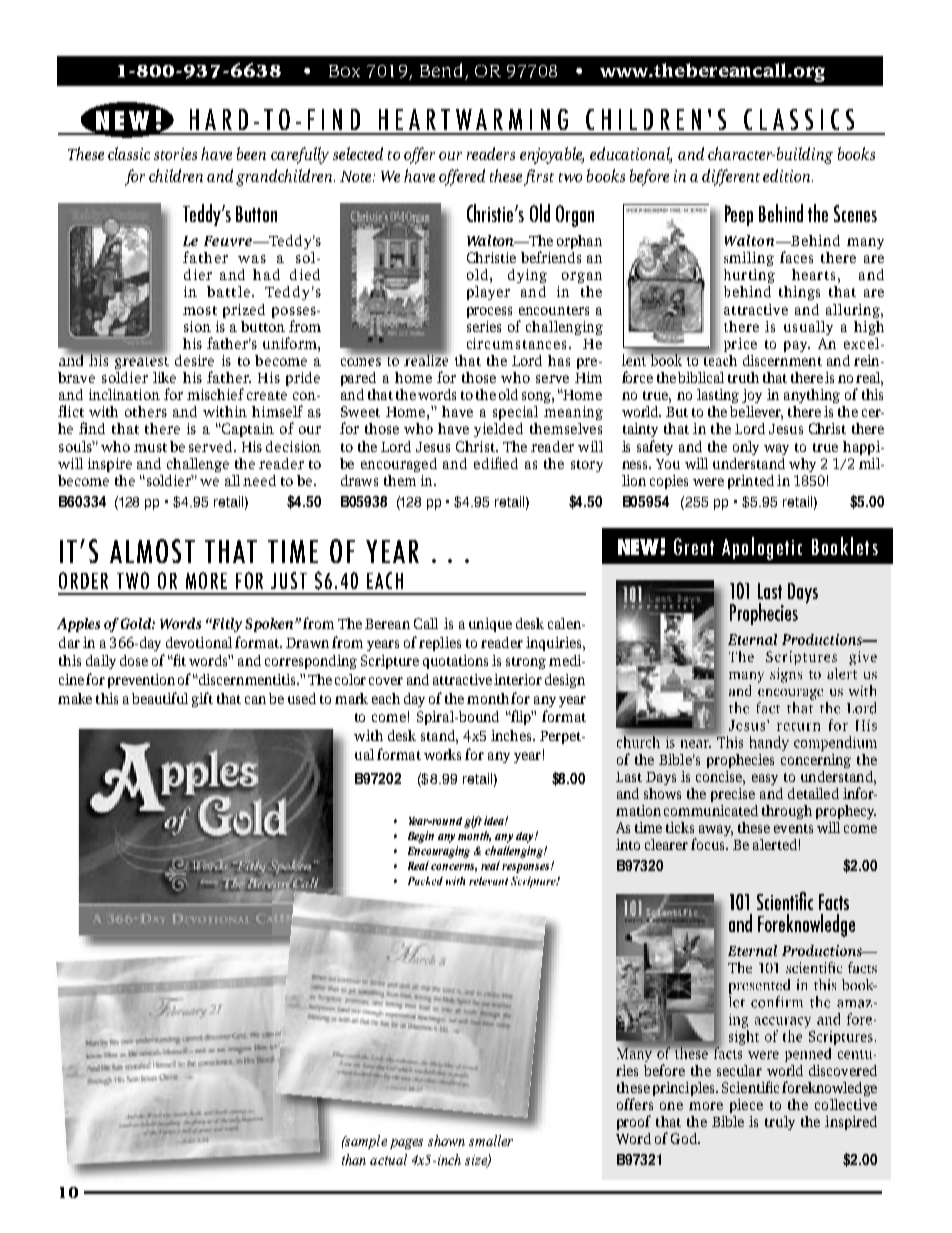 This page has width=952, height=1233. What do you see at coordinates (199, 642) in the page?
I see `devotional` at bounding box center [199, 642].
